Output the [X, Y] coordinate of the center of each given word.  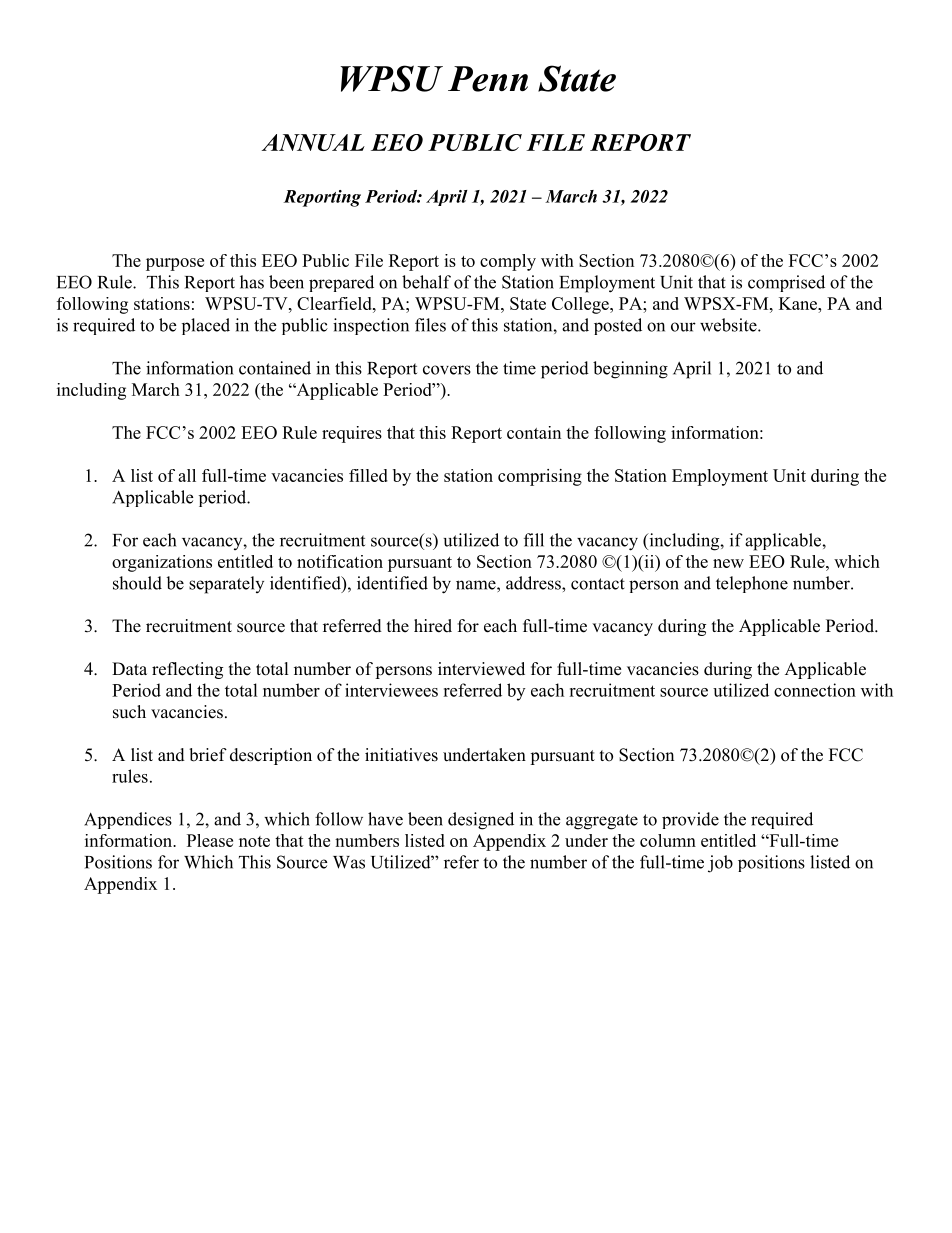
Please [210, 840]
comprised [786, 283]
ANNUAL [313, 142]
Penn [488, 79]
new [728, 563]
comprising [540, 477]
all [187, 475]
